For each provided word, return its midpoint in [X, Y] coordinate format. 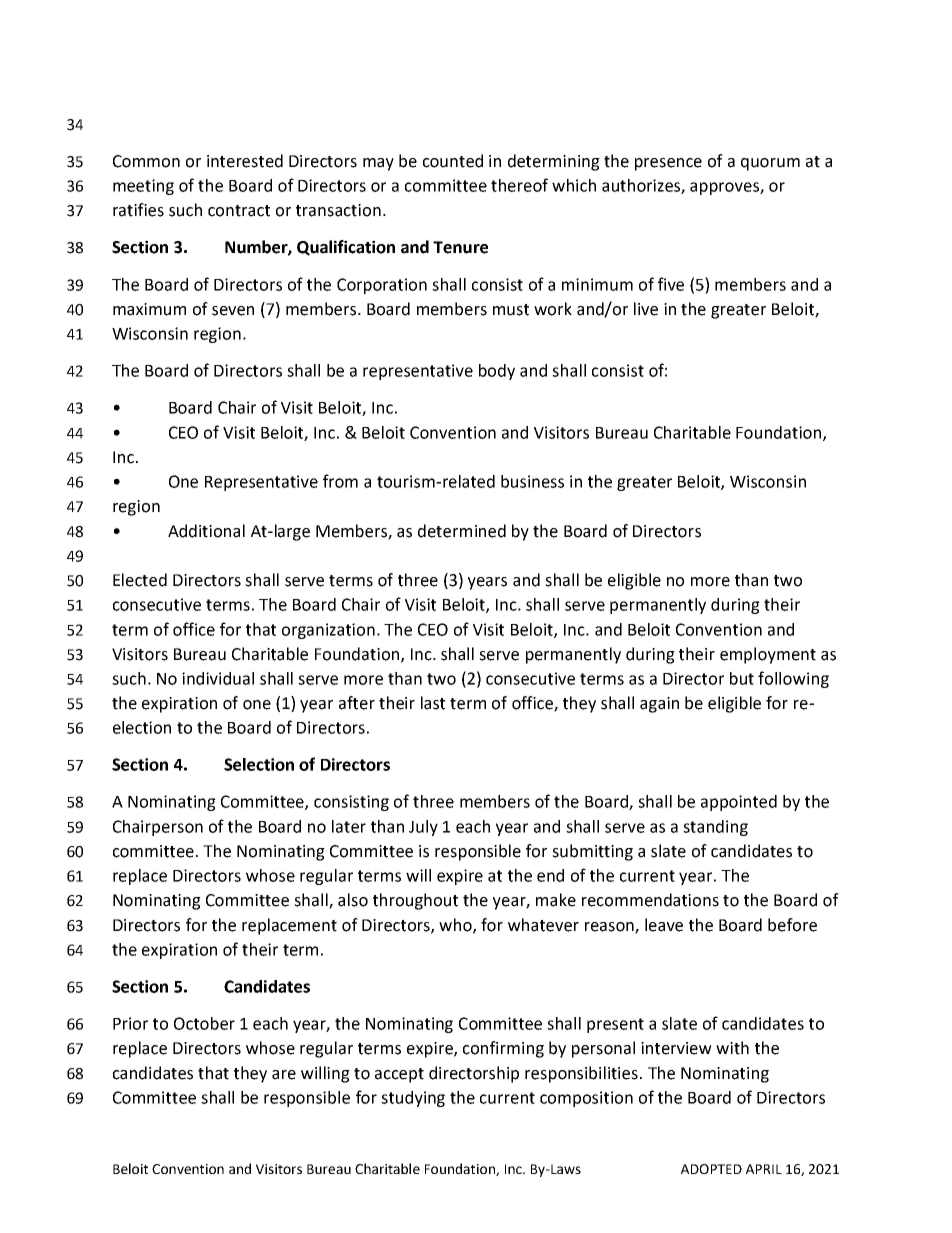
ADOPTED [711, 1169]
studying [413, 1099]
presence [668, 164]
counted [453, 161]
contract [239, 211]
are [284, 1075]
